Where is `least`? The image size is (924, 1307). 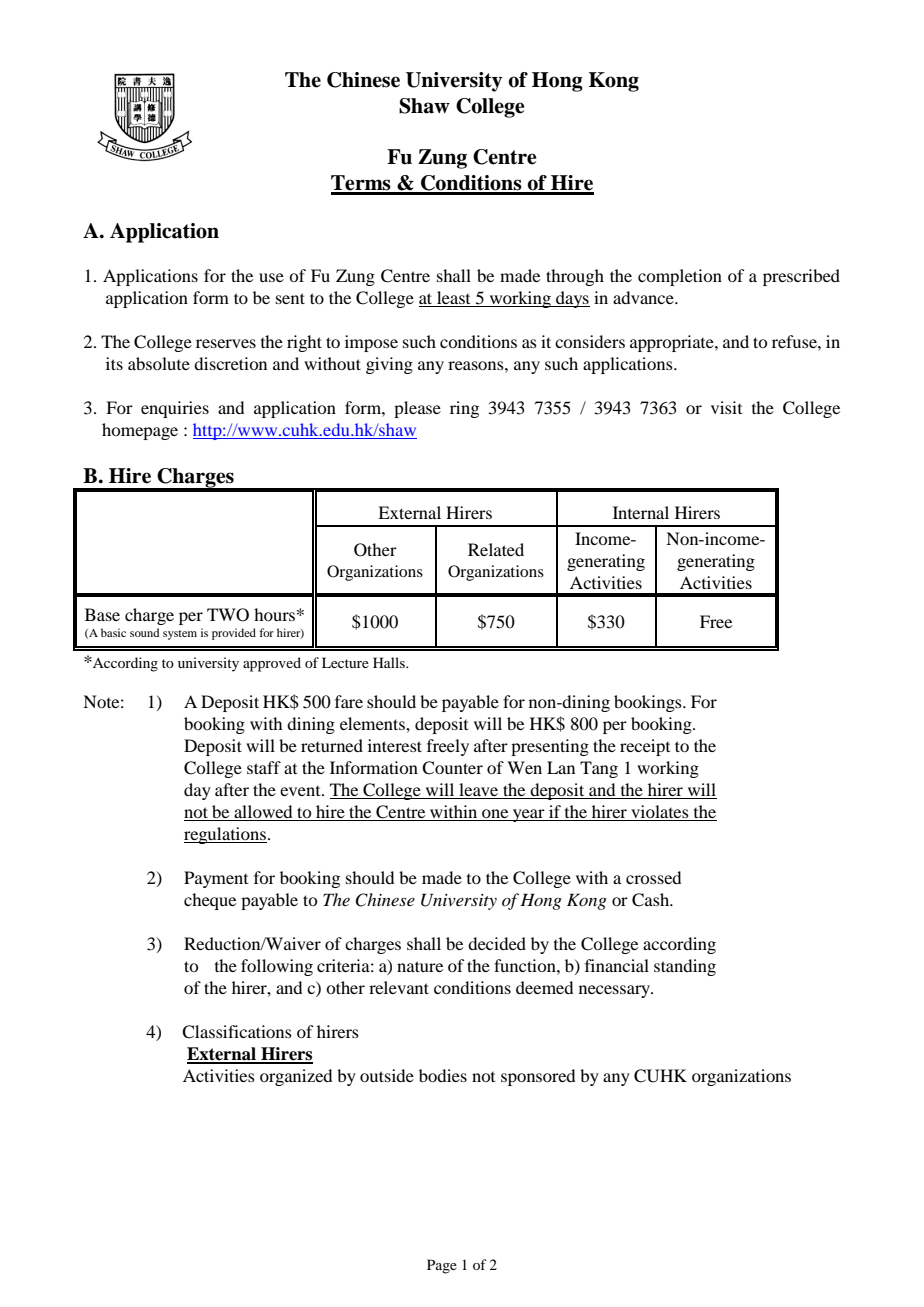
least is located at coordinates (454, 299).
